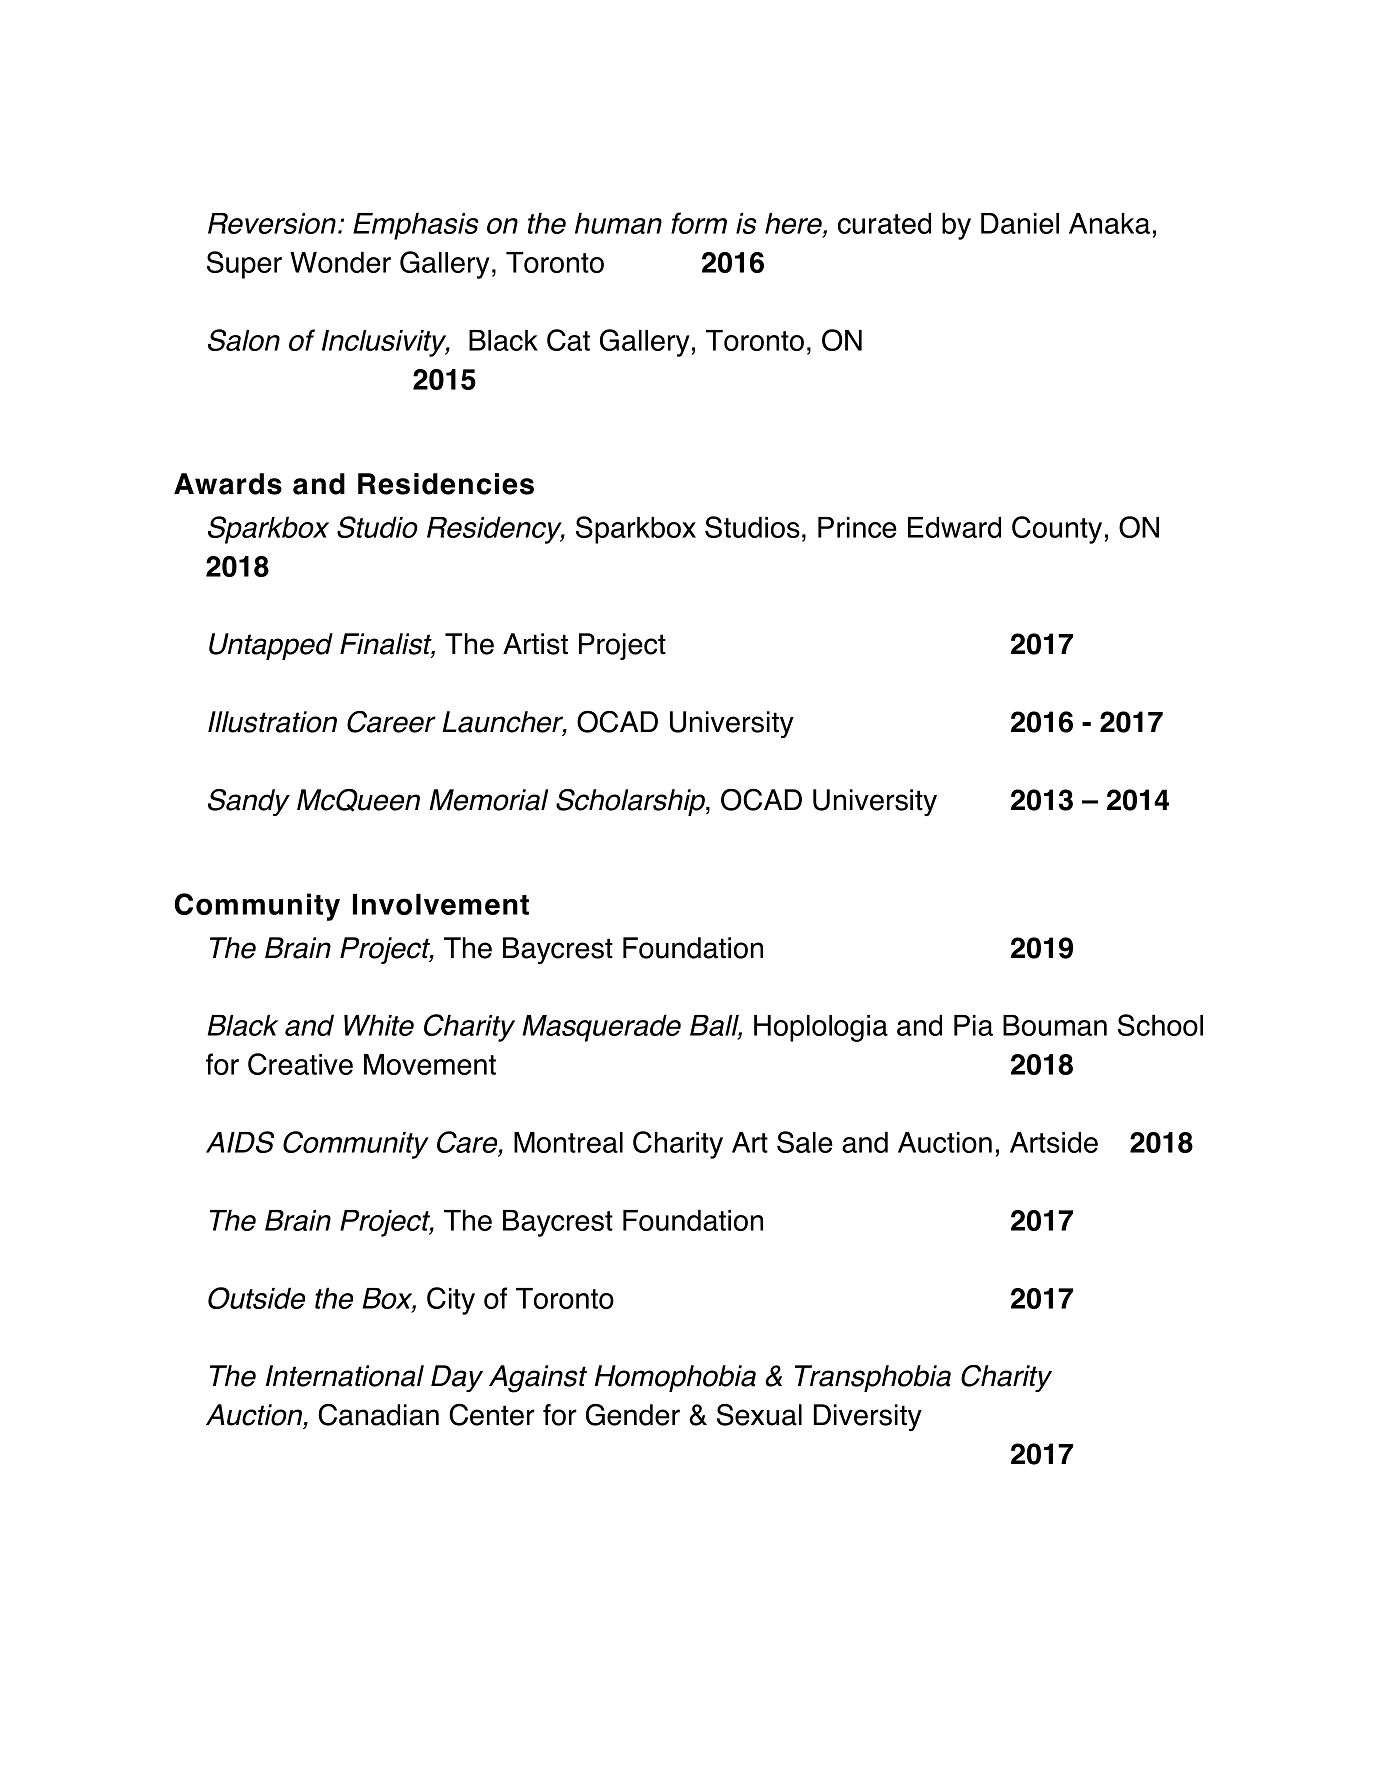 The height and width of the image is (1790, 1383). I want to click on School, so click(1160, 1025).
